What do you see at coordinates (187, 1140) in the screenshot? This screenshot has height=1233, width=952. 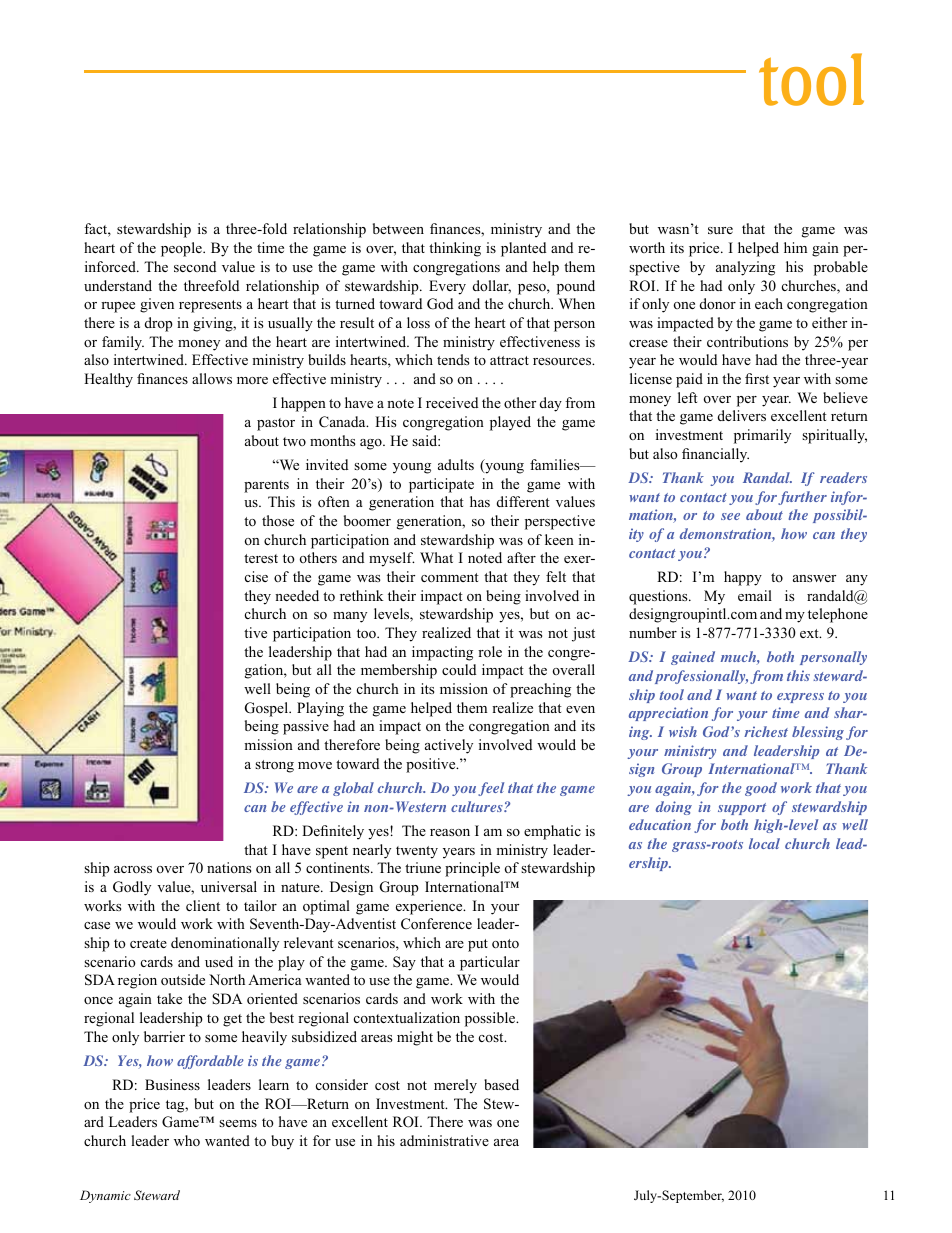 I see `who` at bounding box center [187, 1140].
